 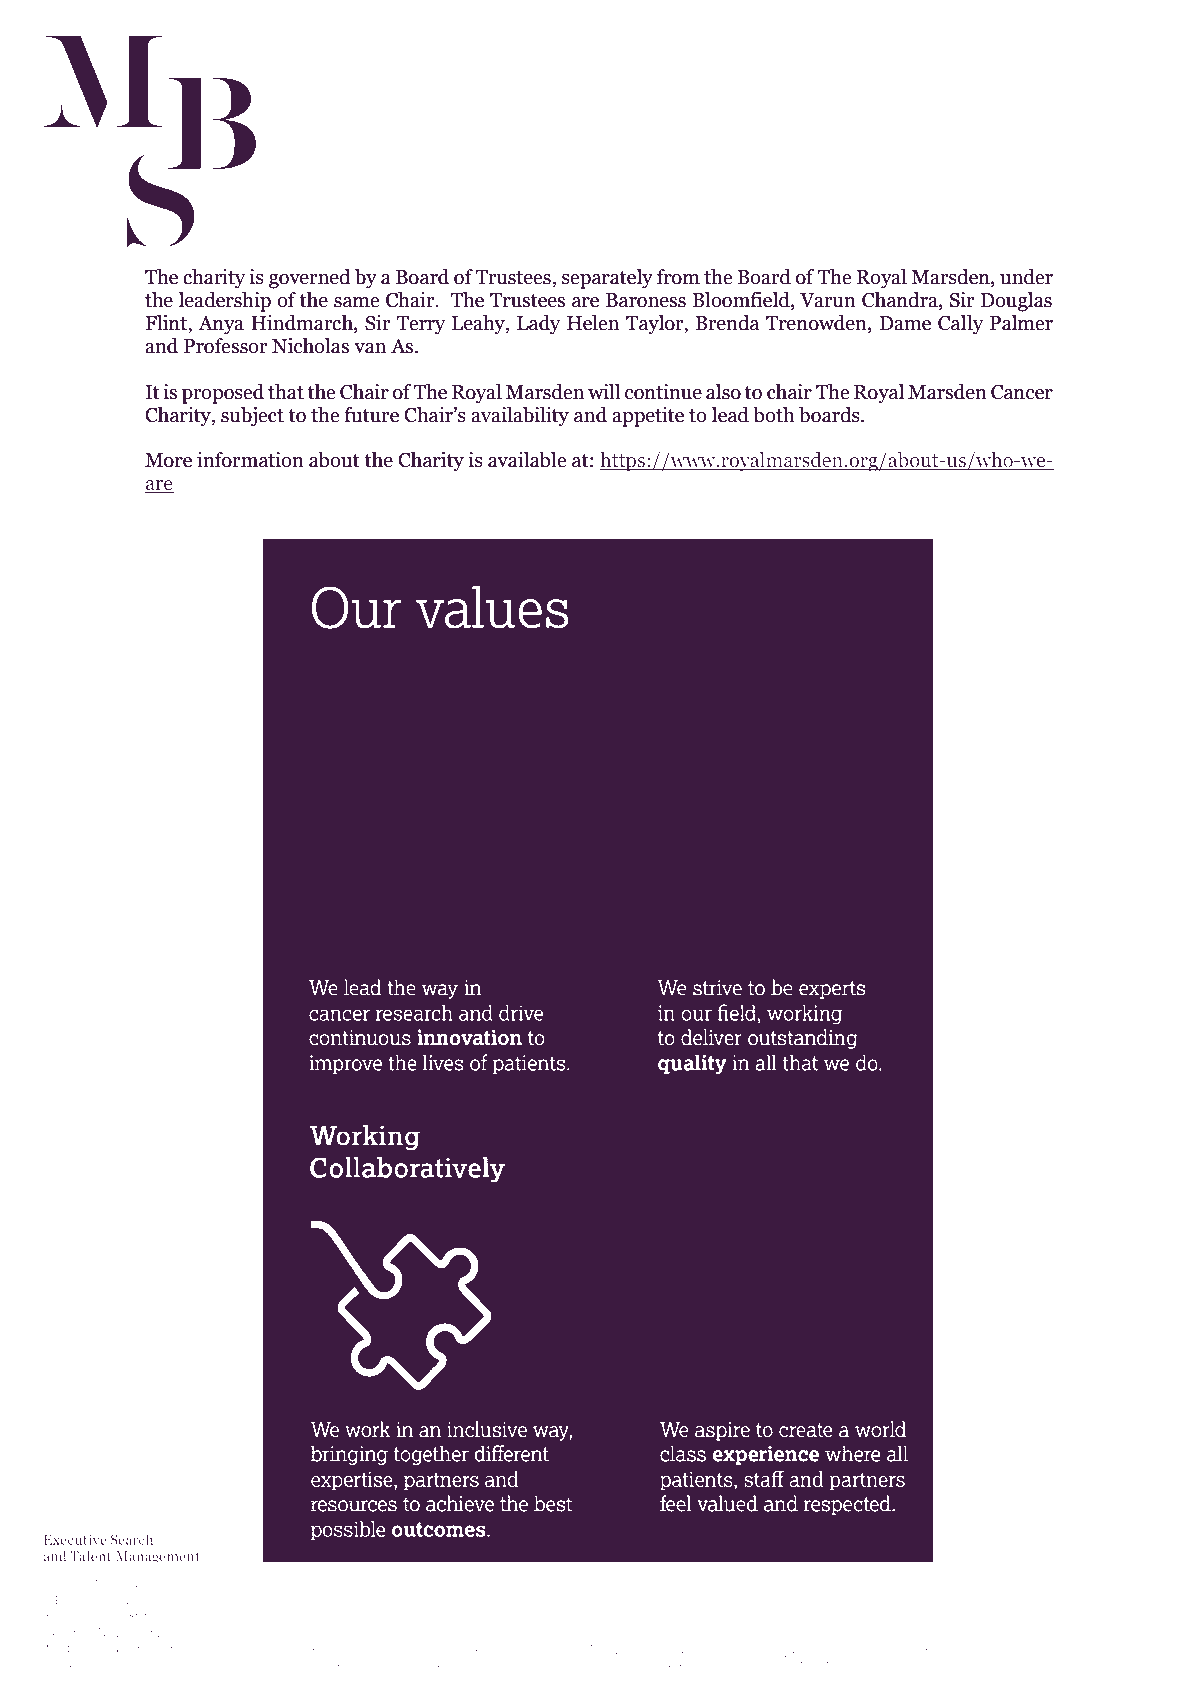 What do you see at coordinates (250, 460) in the screenshot?
I see `information` at bounding box center [250, 460].
